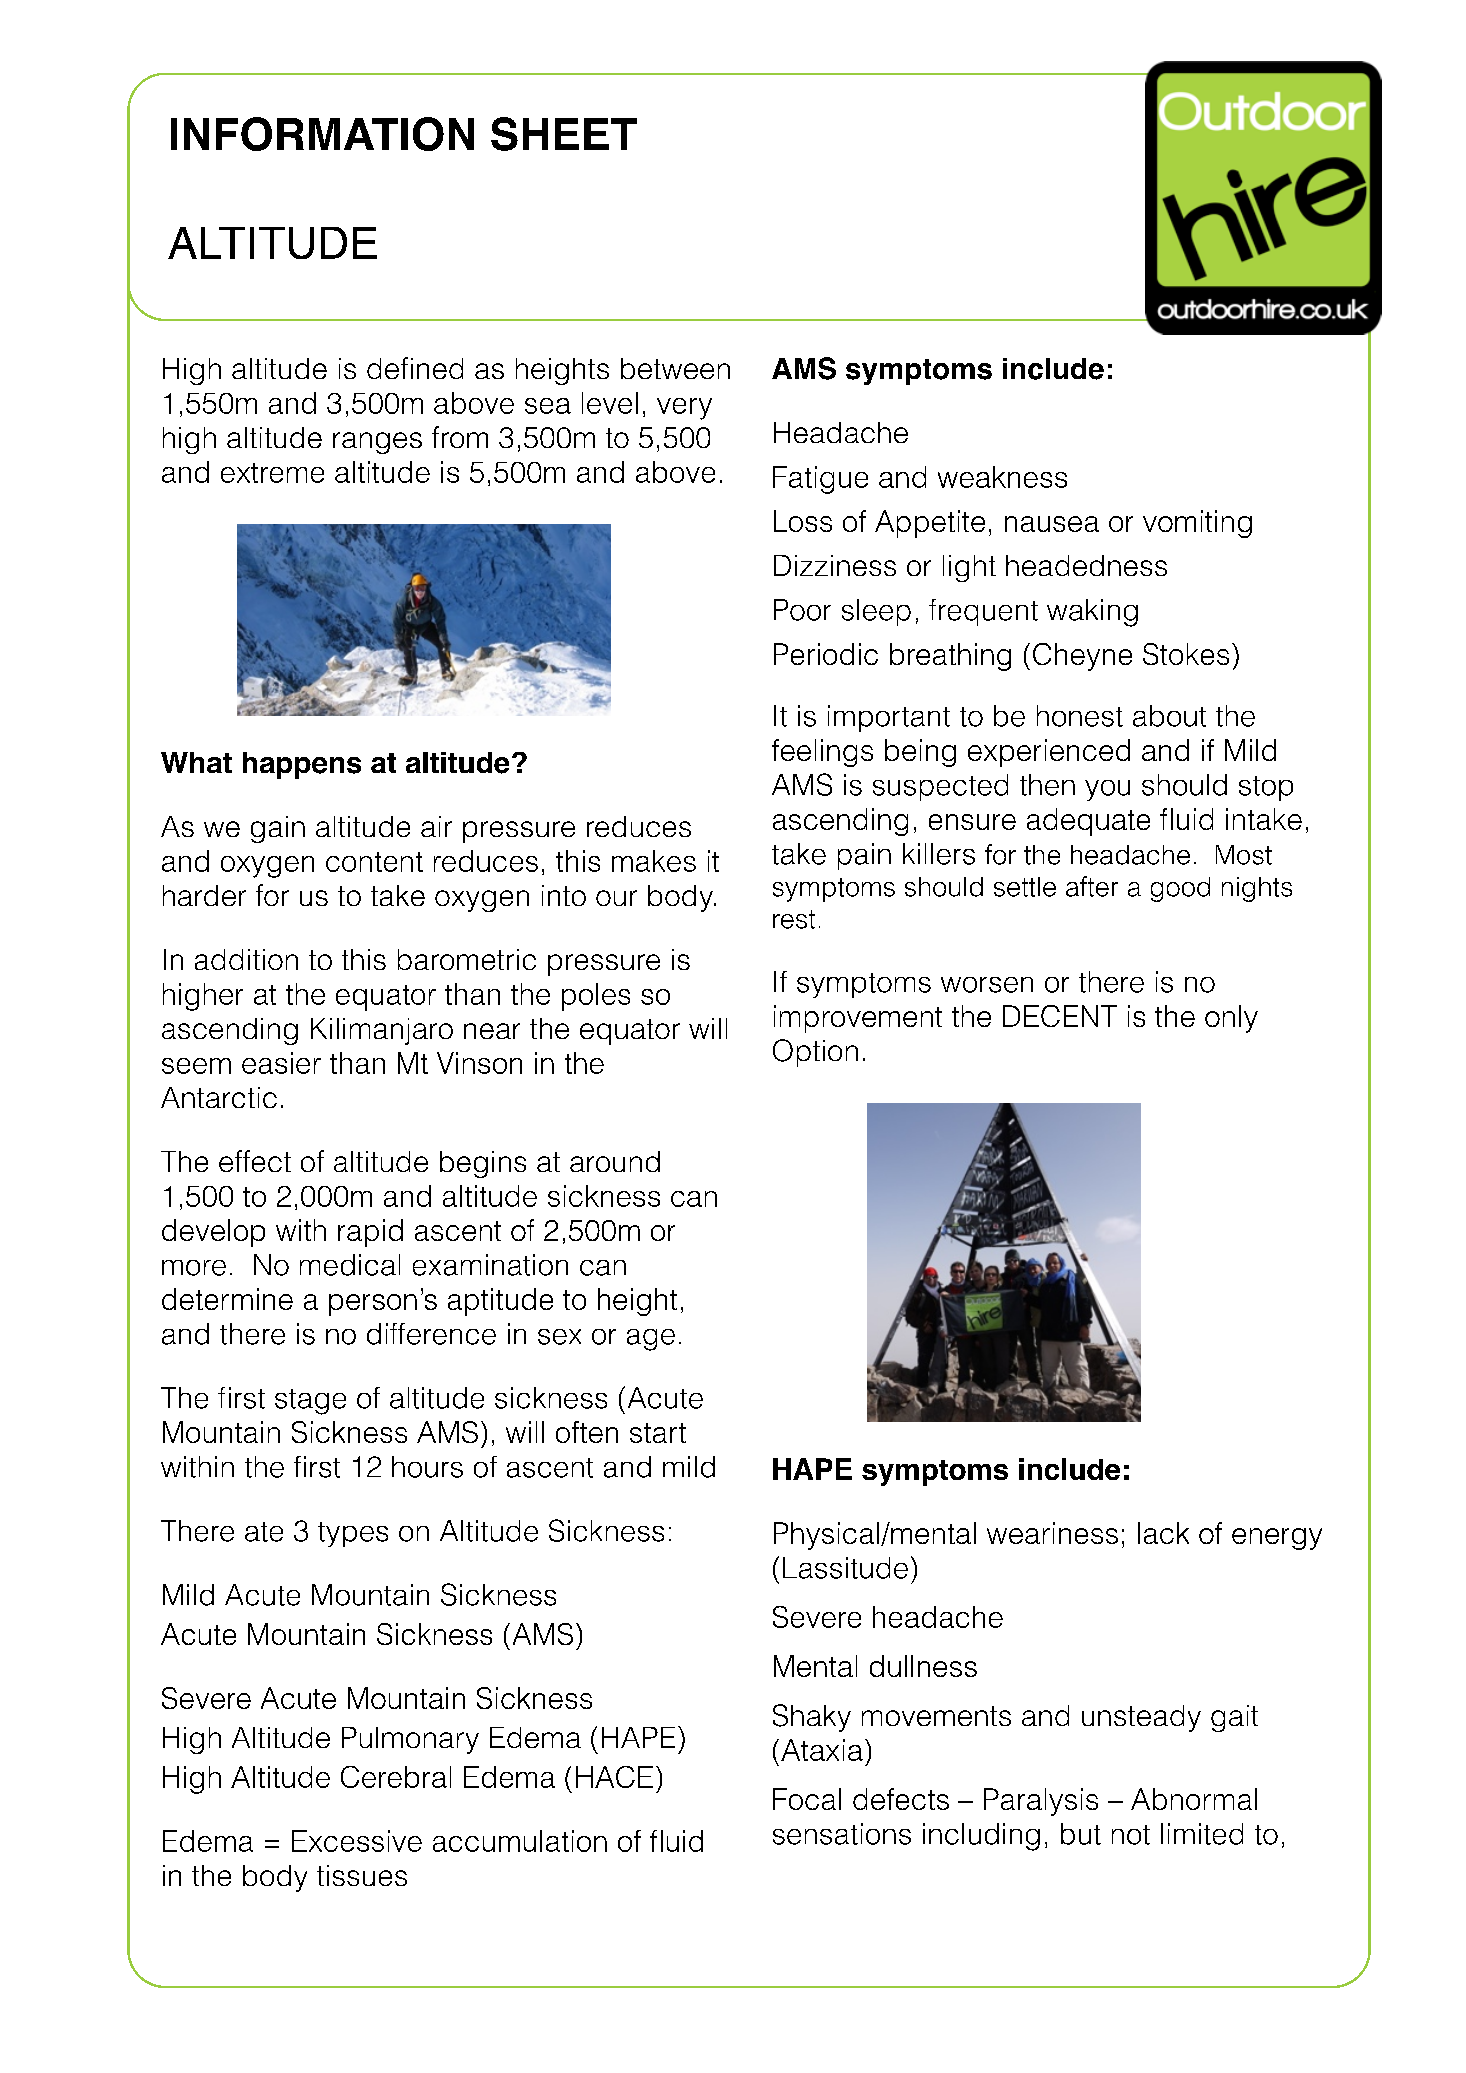 This page has height=2073, width=1466. Describe the element at coordinates (822, 753) in the page. I see `feelings` at that location.
